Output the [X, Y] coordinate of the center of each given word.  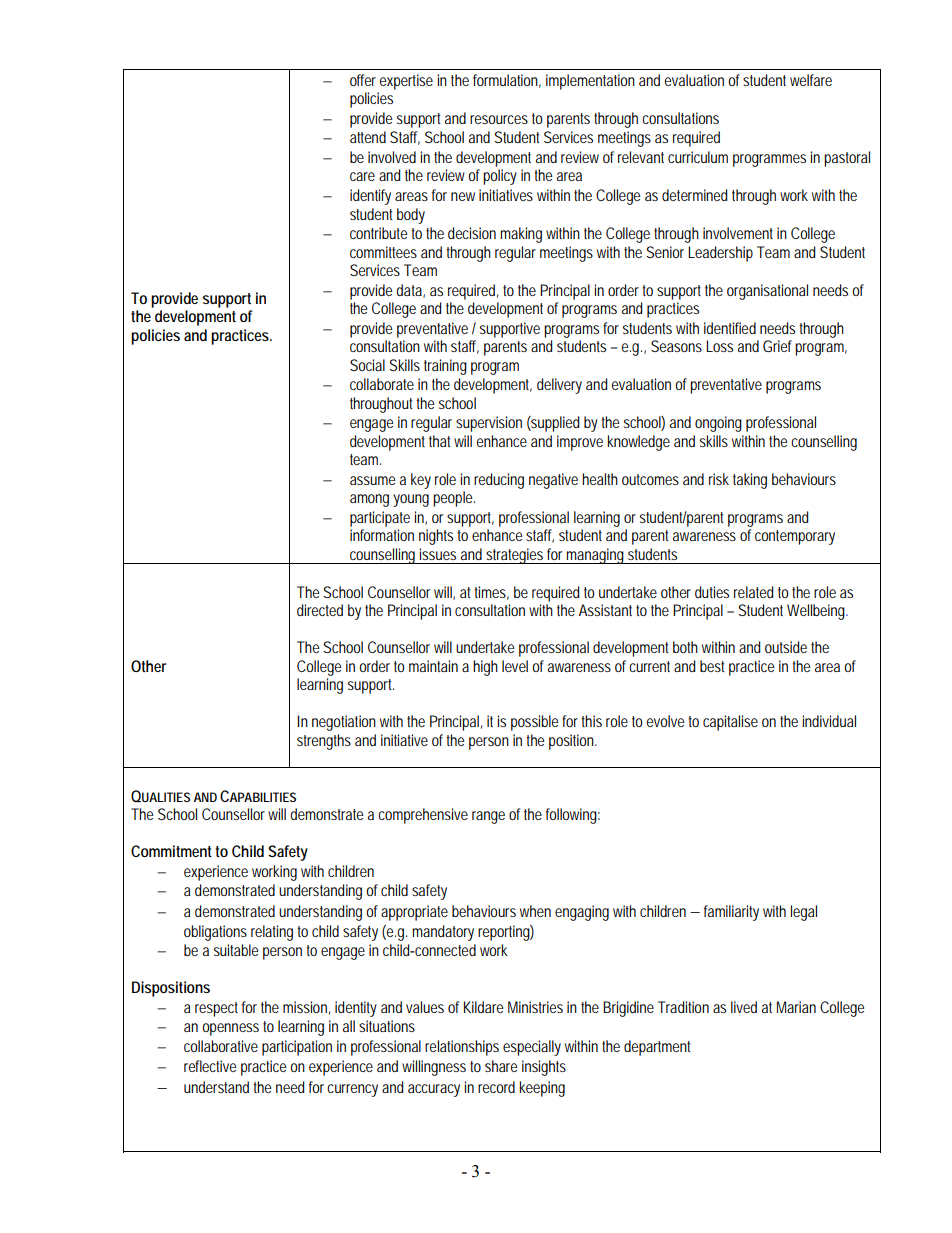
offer [363, 80]
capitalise [730, 723]
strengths [324, 742]
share [501, 1066]
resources [499, 119]
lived [744, 1007]
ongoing [718, 424]
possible [534, 723]
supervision [489, 424]
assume [372, 480]
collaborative [221, 1046]
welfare [811, 80]
